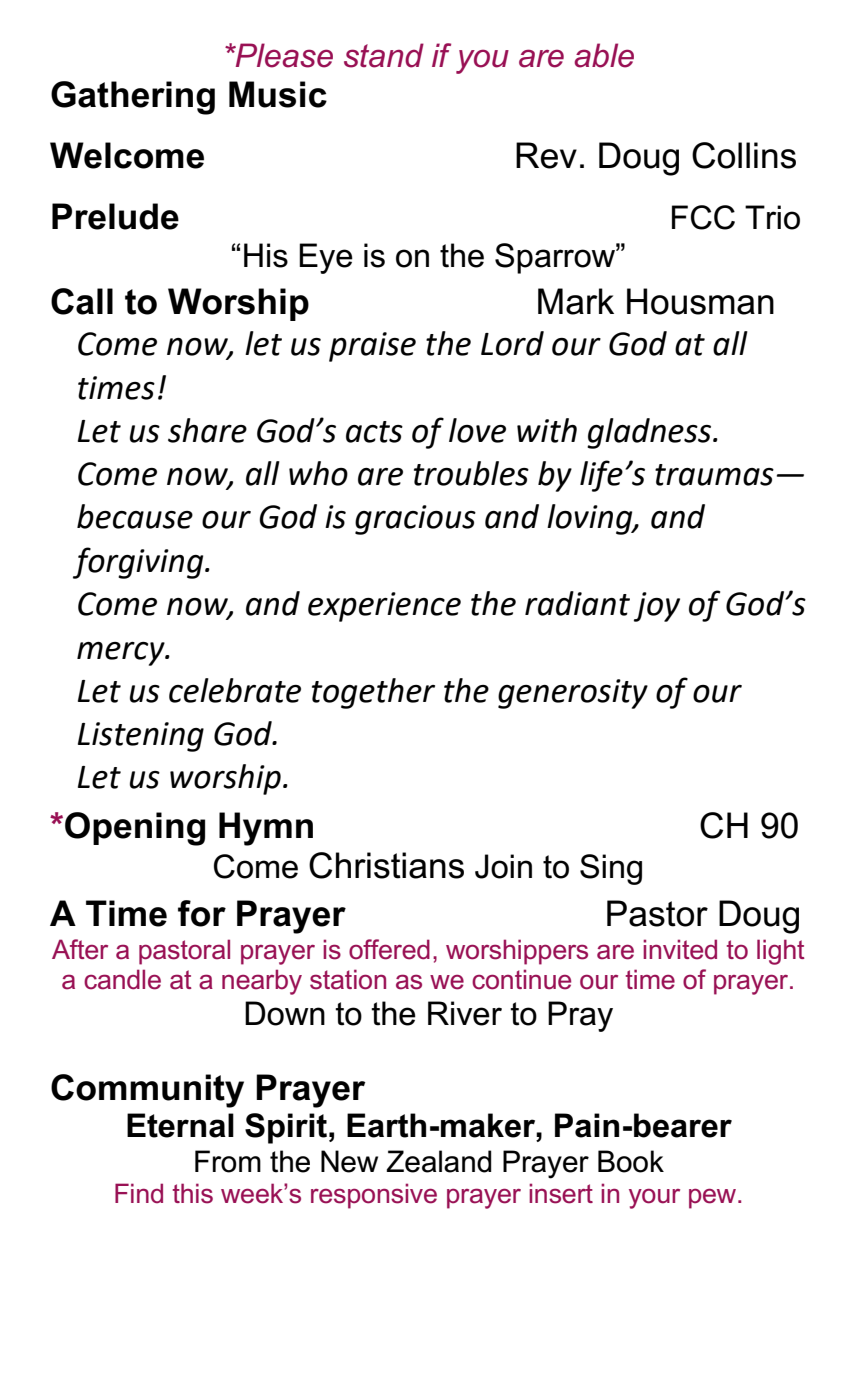 This document has width=849, height=1400. What do you see at coordinates (384, 55) in the document?
I see `stand` at bounding box center [384, 55].
